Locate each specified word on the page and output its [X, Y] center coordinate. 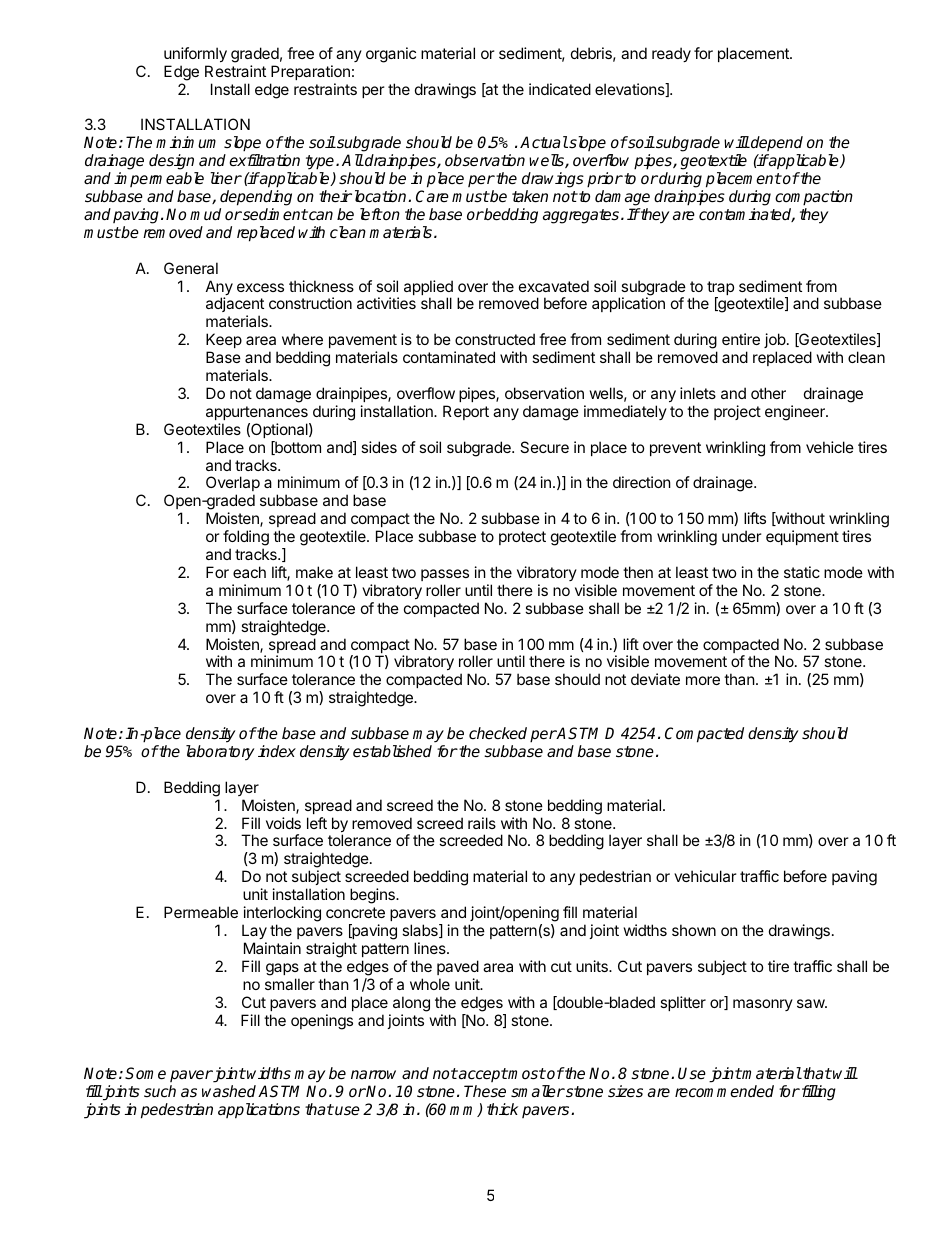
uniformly [195, 54]
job [775, 340]
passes [445, 575]
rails [482, 823]
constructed [495, 339]
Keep [224, 340]
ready [671, 54]
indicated [560, 89]
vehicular [705, 876]
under [742, 536]
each [249, 572]
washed [229, 1091]
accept [482, 1075]
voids [283, 823]
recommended [724, 1091]
